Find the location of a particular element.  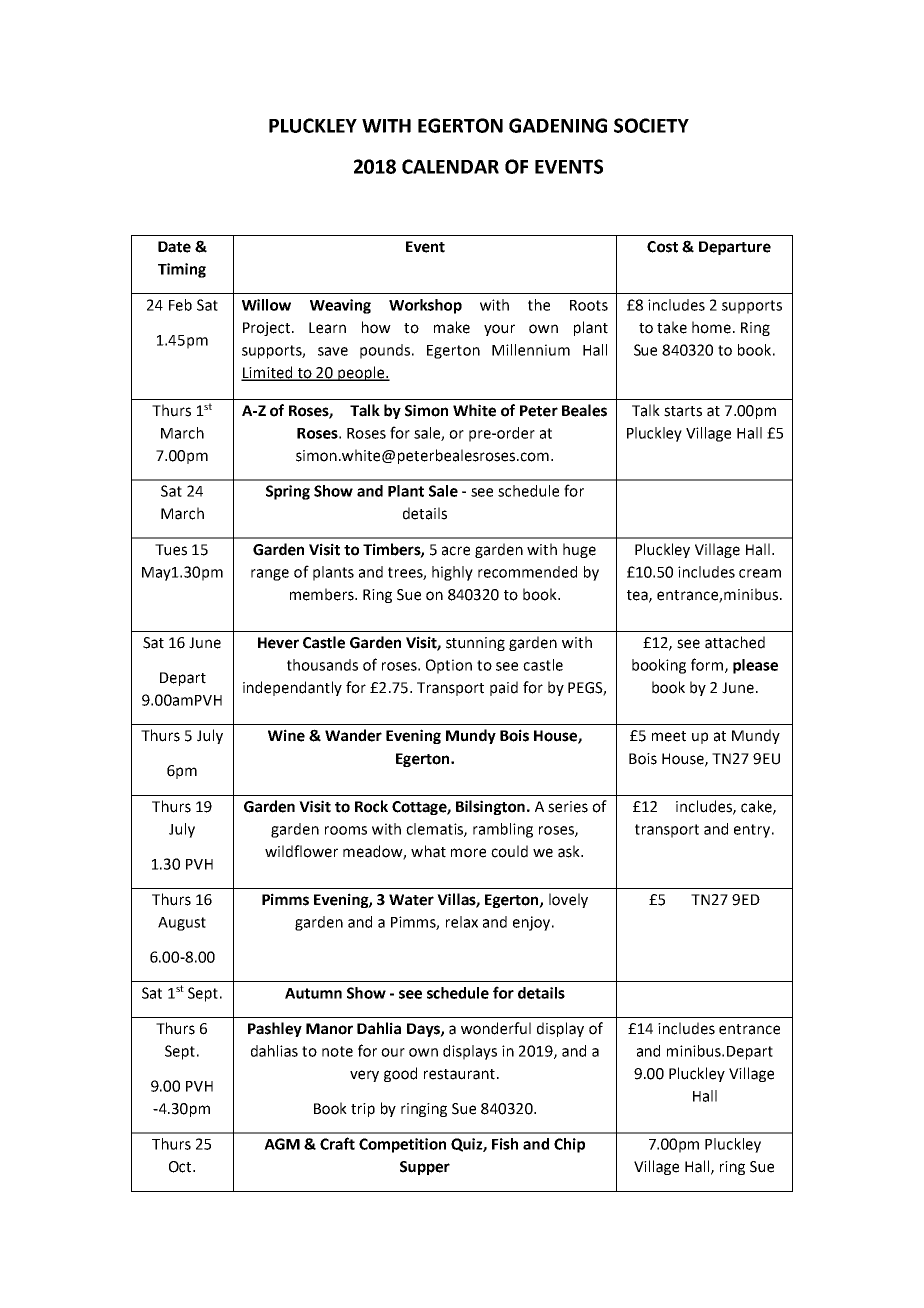

stunning is located at coordinates (475, 644).
